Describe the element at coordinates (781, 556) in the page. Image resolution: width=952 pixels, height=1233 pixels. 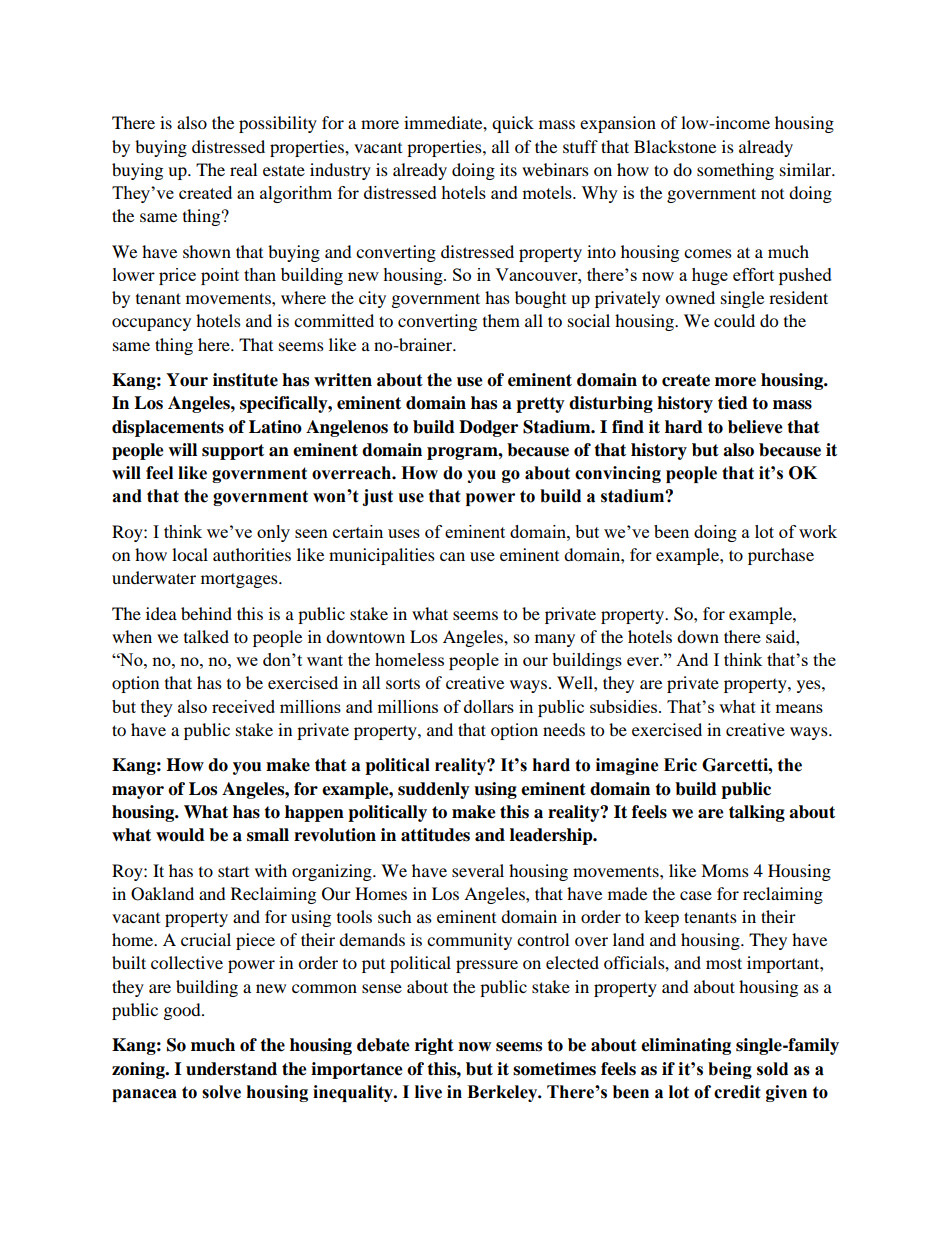
I see `purchase` at that location.
